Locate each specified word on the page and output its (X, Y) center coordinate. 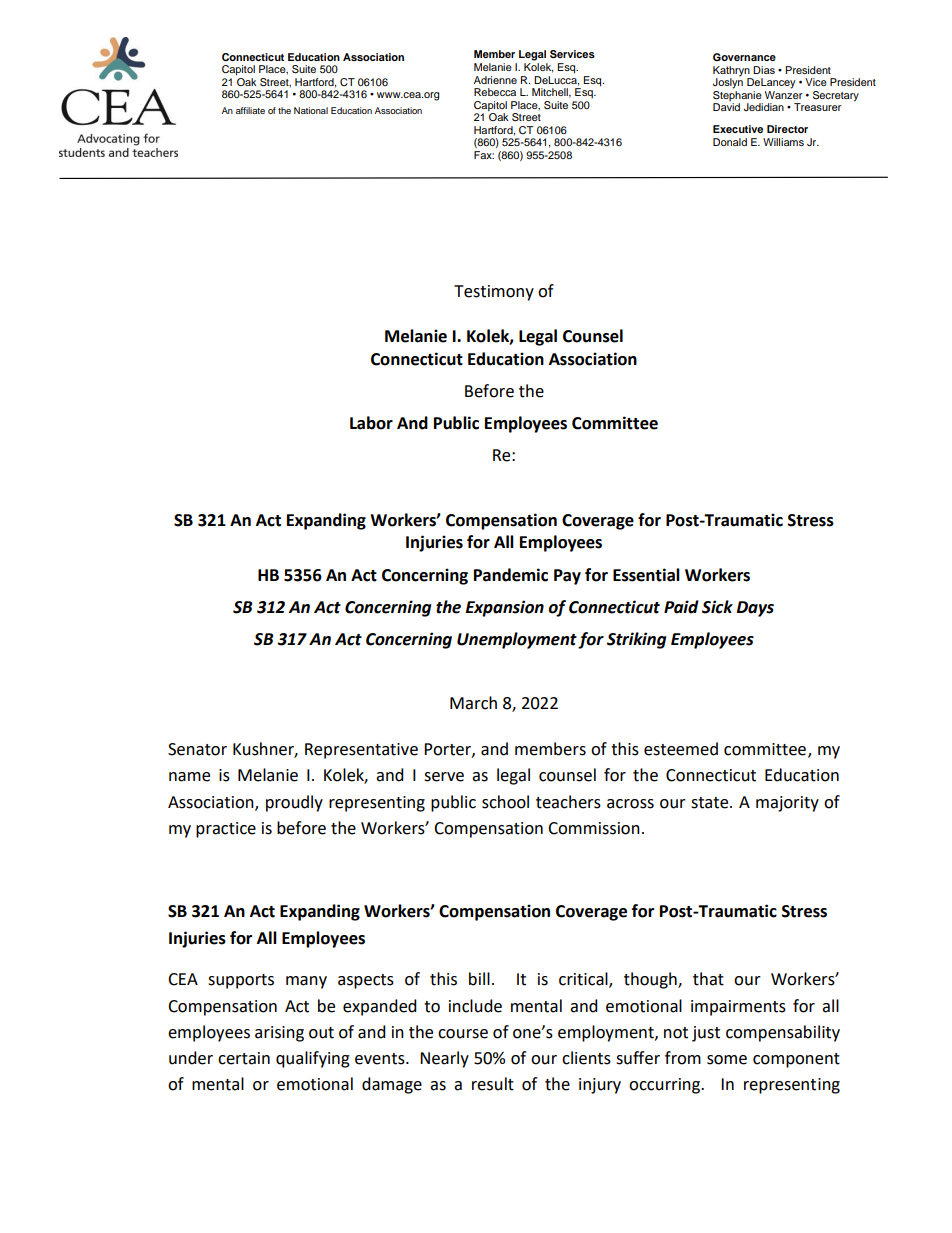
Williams (783, 142)
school (505, 802)
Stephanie (738, 96)
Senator (197, 749)
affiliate (250, 110)
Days (755, 609)
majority (787, 804)
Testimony (494, 293)
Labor (371, 423)
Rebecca (495, 92)
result (493, 1084)
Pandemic (511, 575)
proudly (294, 803)
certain (244, 1058)
